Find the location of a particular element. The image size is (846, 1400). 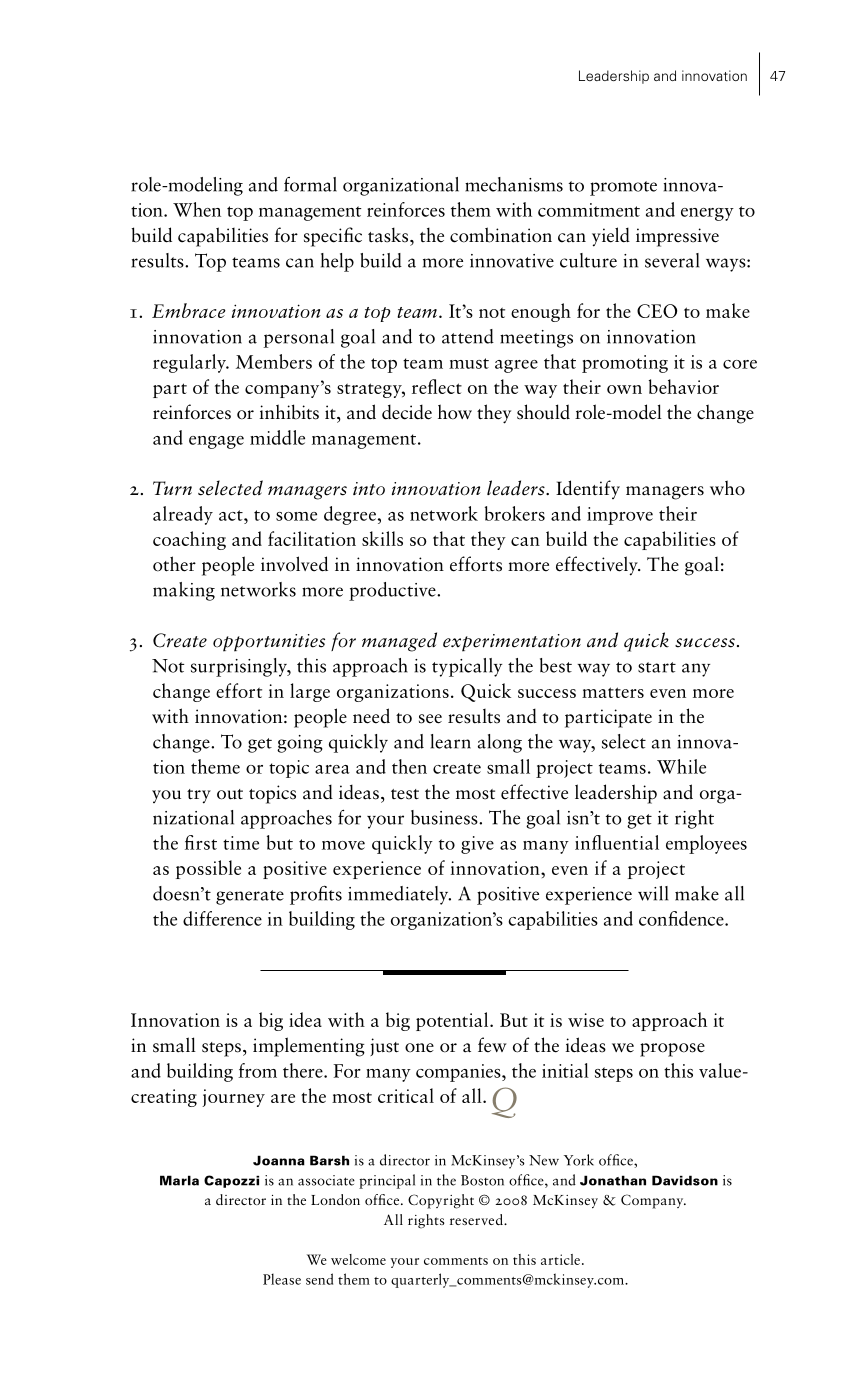

Please is located at coordinates (282, 1279).
